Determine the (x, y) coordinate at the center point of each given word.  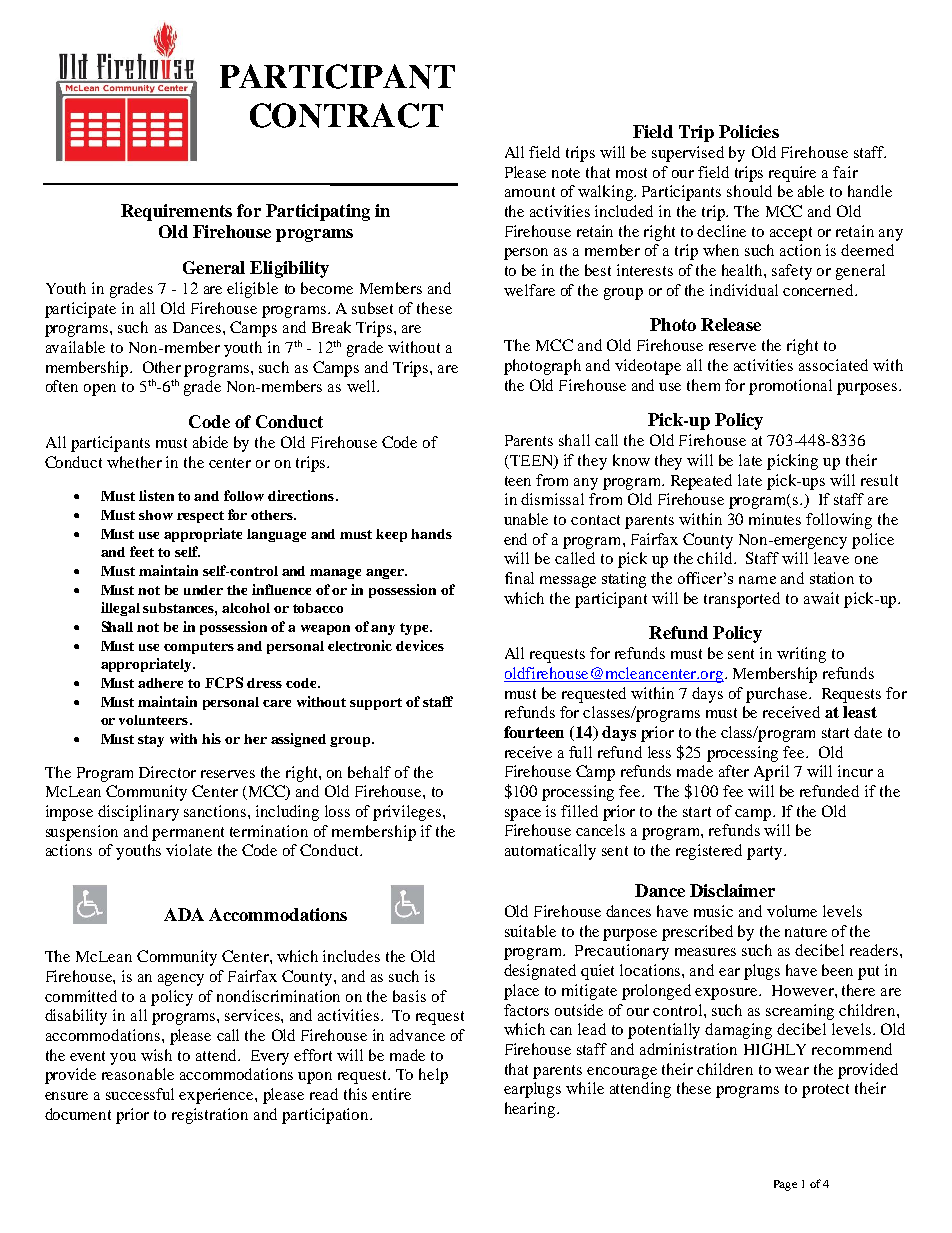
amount (530, 192)
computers (199, 648)
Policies (749, 131)
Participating (318, 212)
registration (210, 1116)
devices (420, 645)
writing (801, 655)
